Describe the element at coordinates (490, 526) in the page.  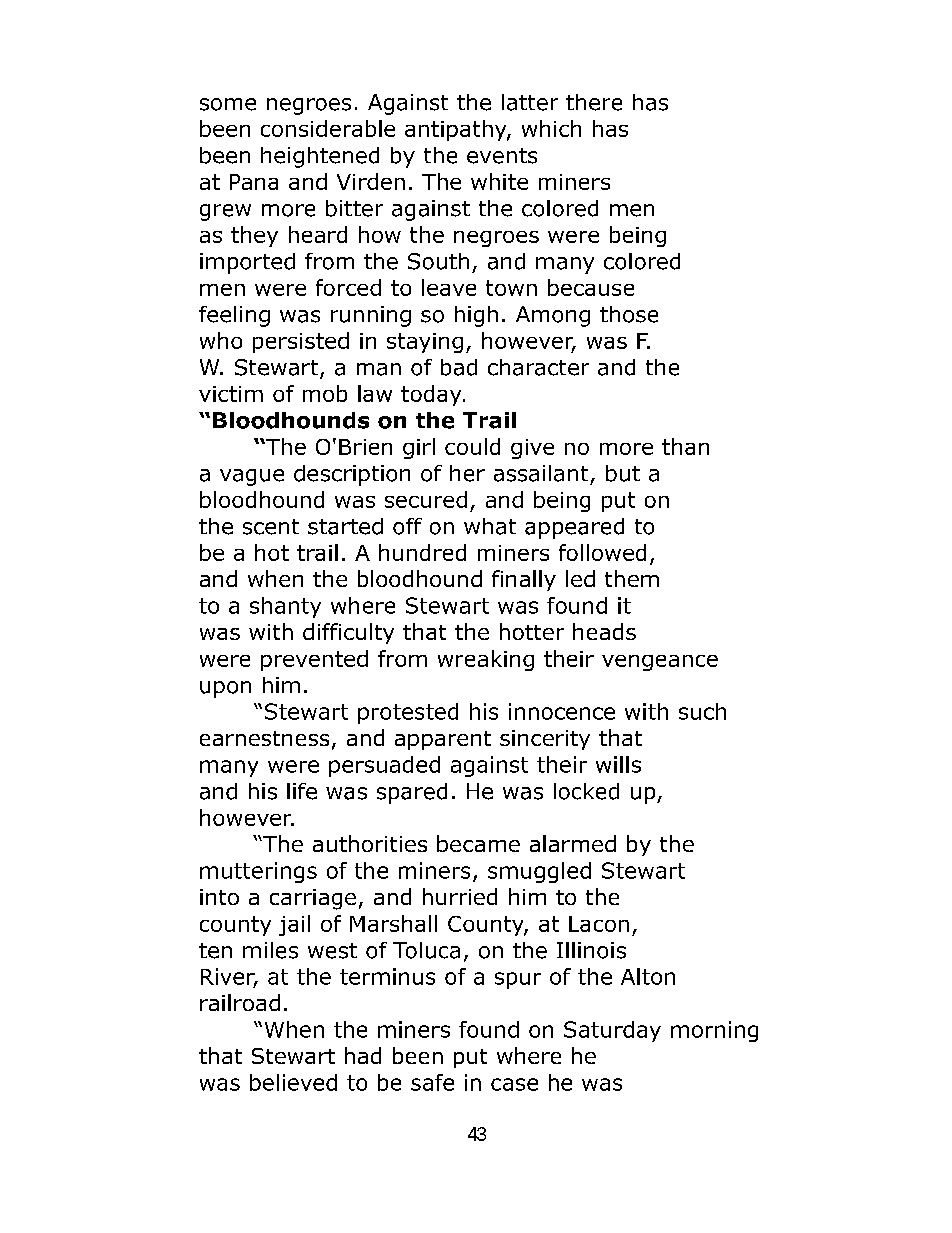
I see `what` at that location.
